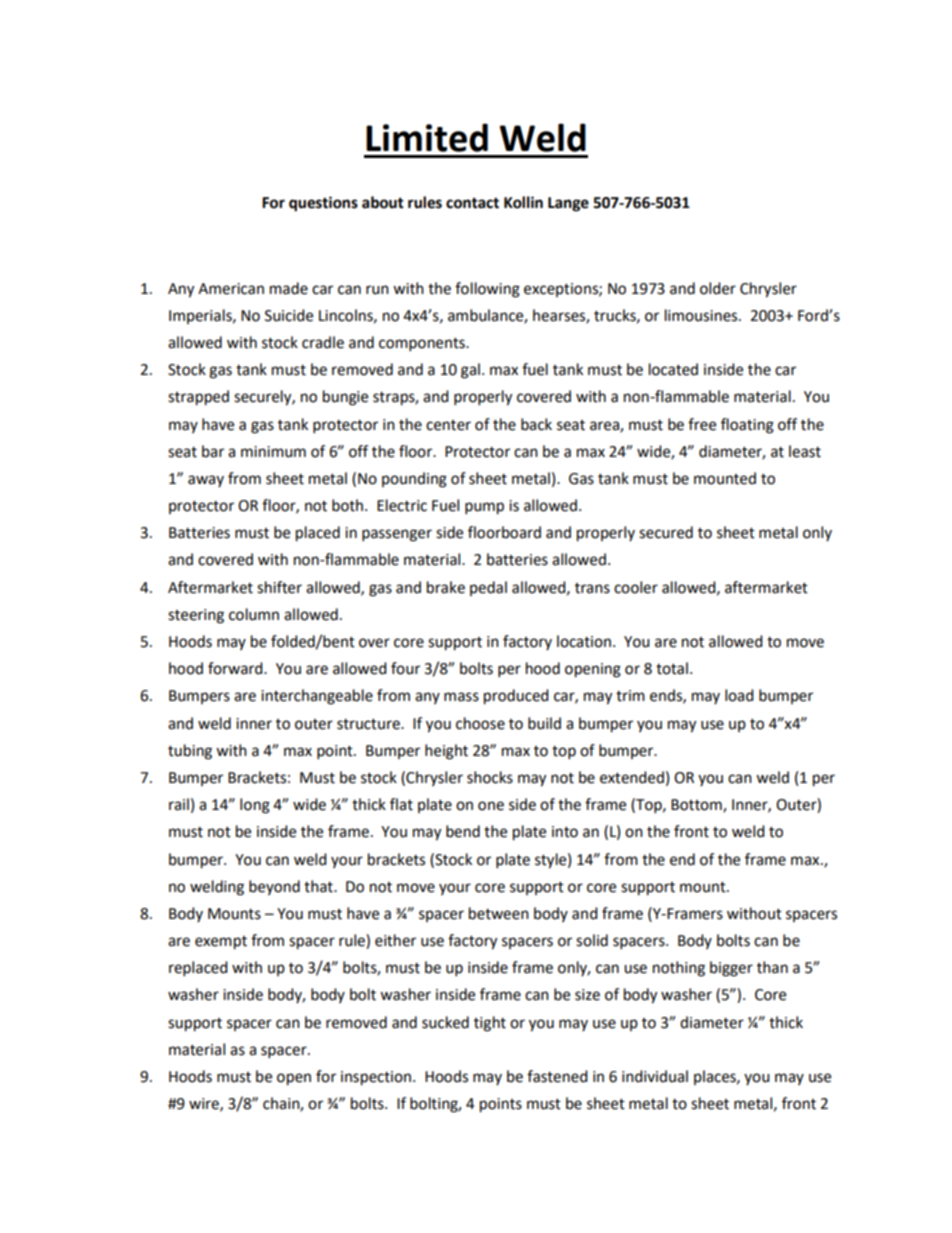 This screenshot has width=952, height=1233. I want to click on floating, so click(747, 426).
